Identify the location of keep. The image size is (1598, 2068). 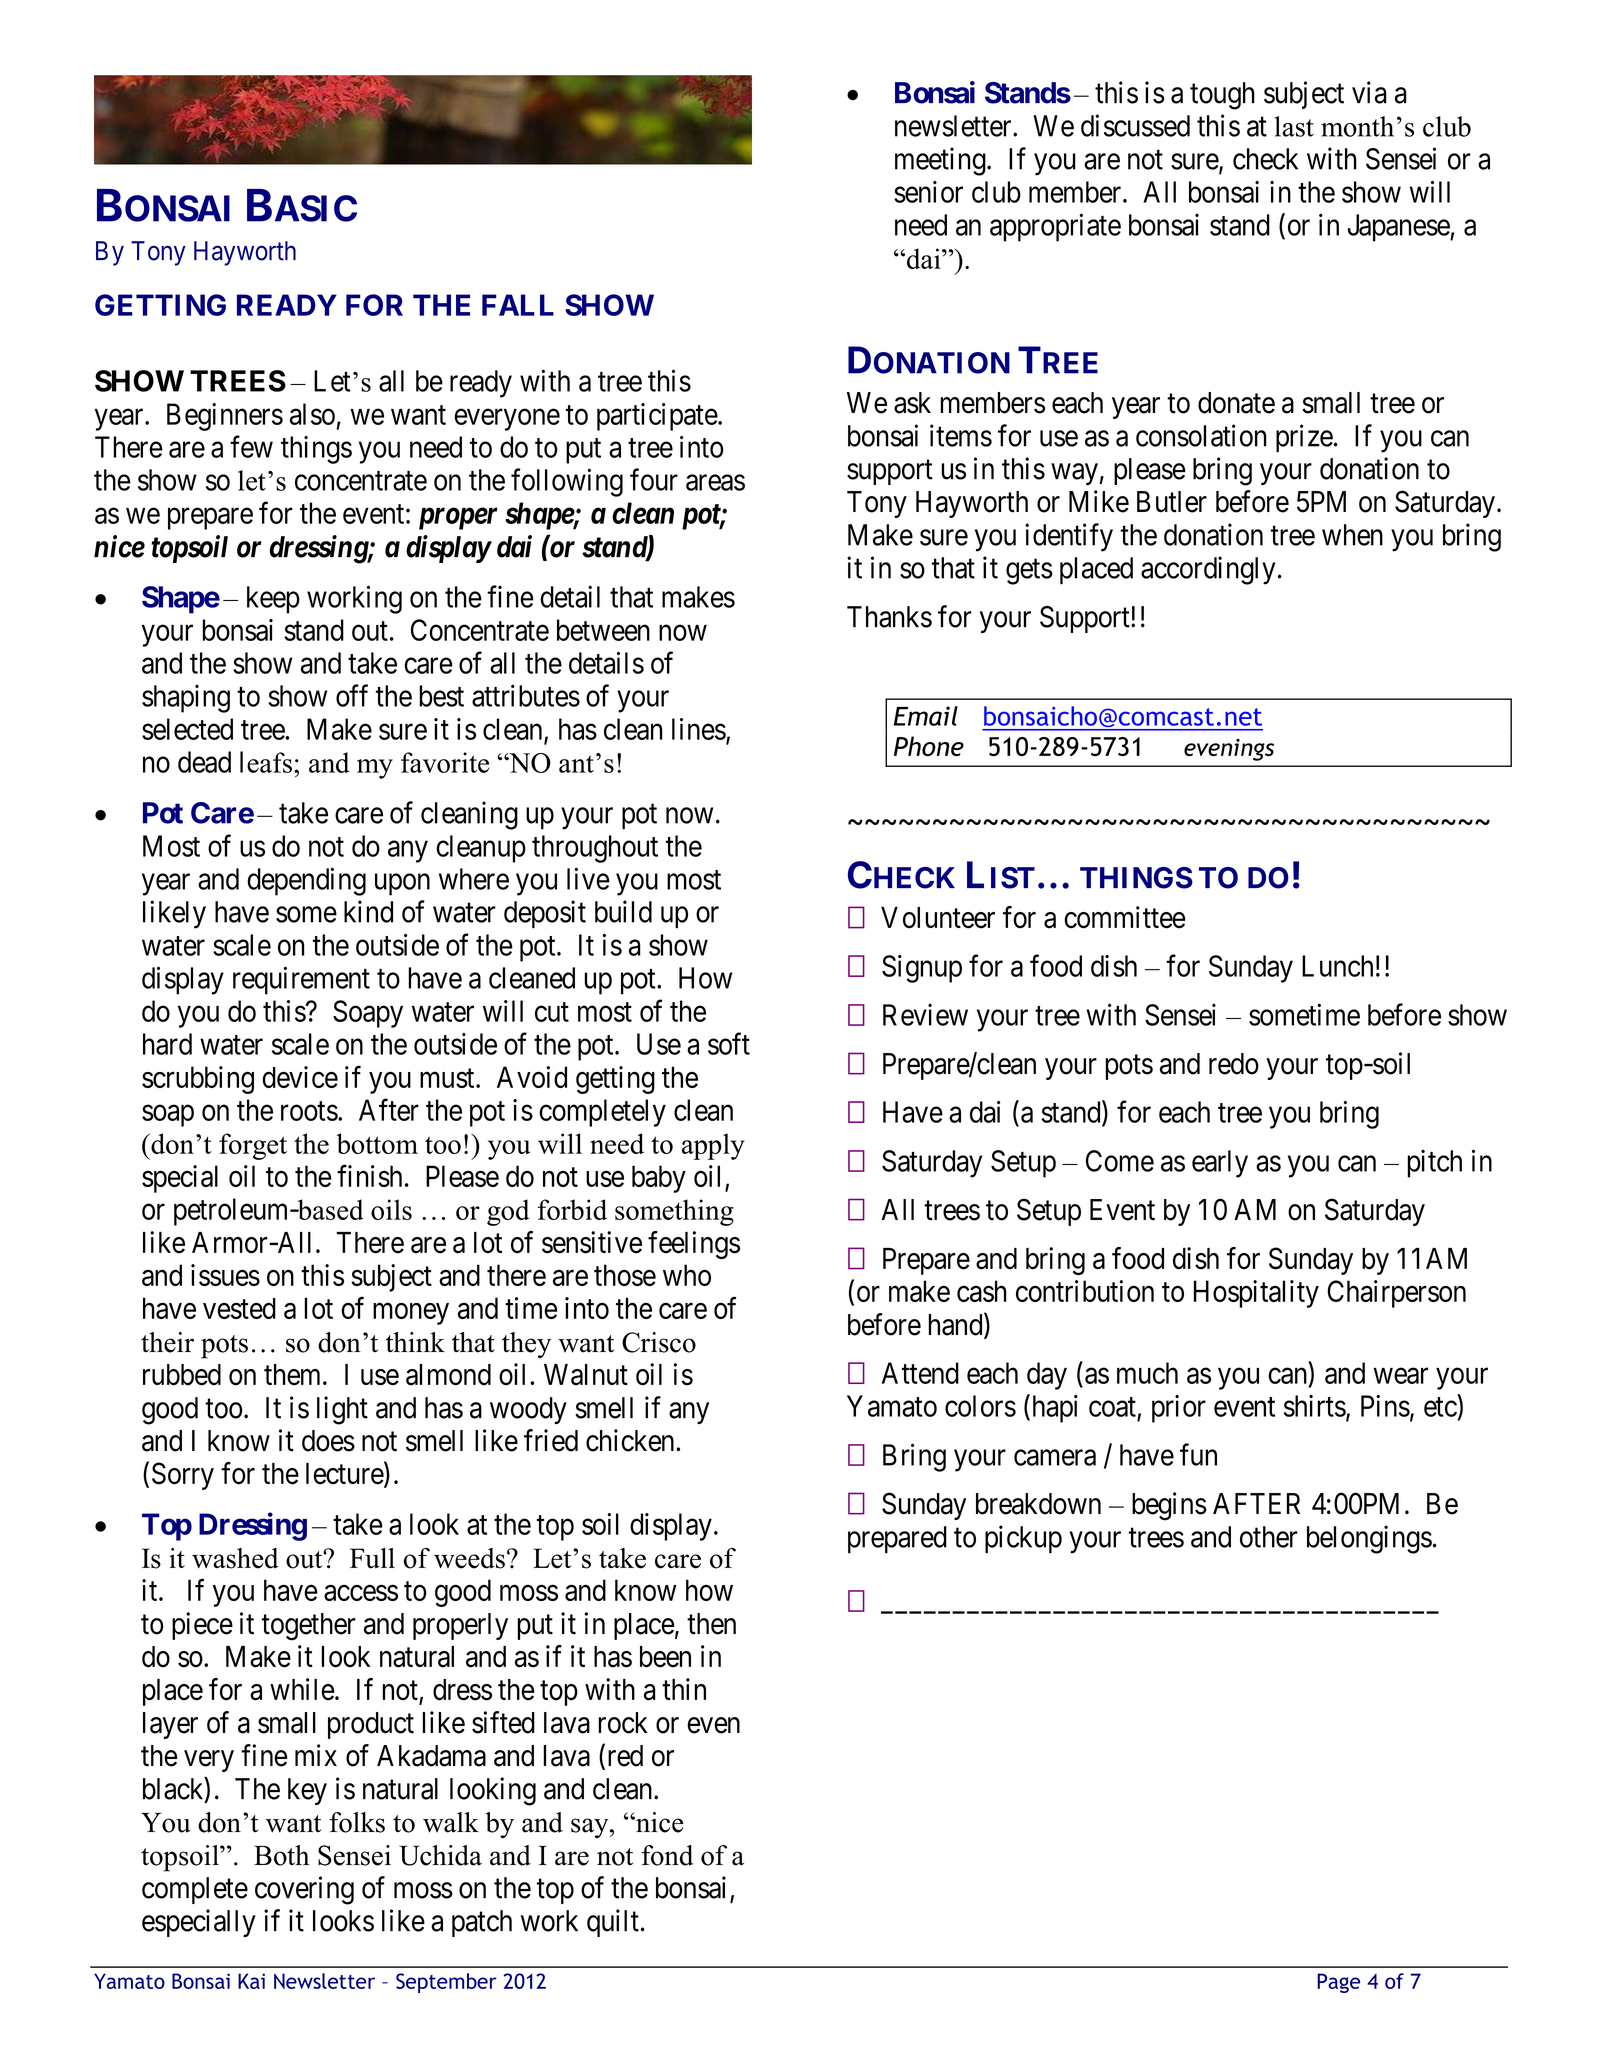
(273, 600).
